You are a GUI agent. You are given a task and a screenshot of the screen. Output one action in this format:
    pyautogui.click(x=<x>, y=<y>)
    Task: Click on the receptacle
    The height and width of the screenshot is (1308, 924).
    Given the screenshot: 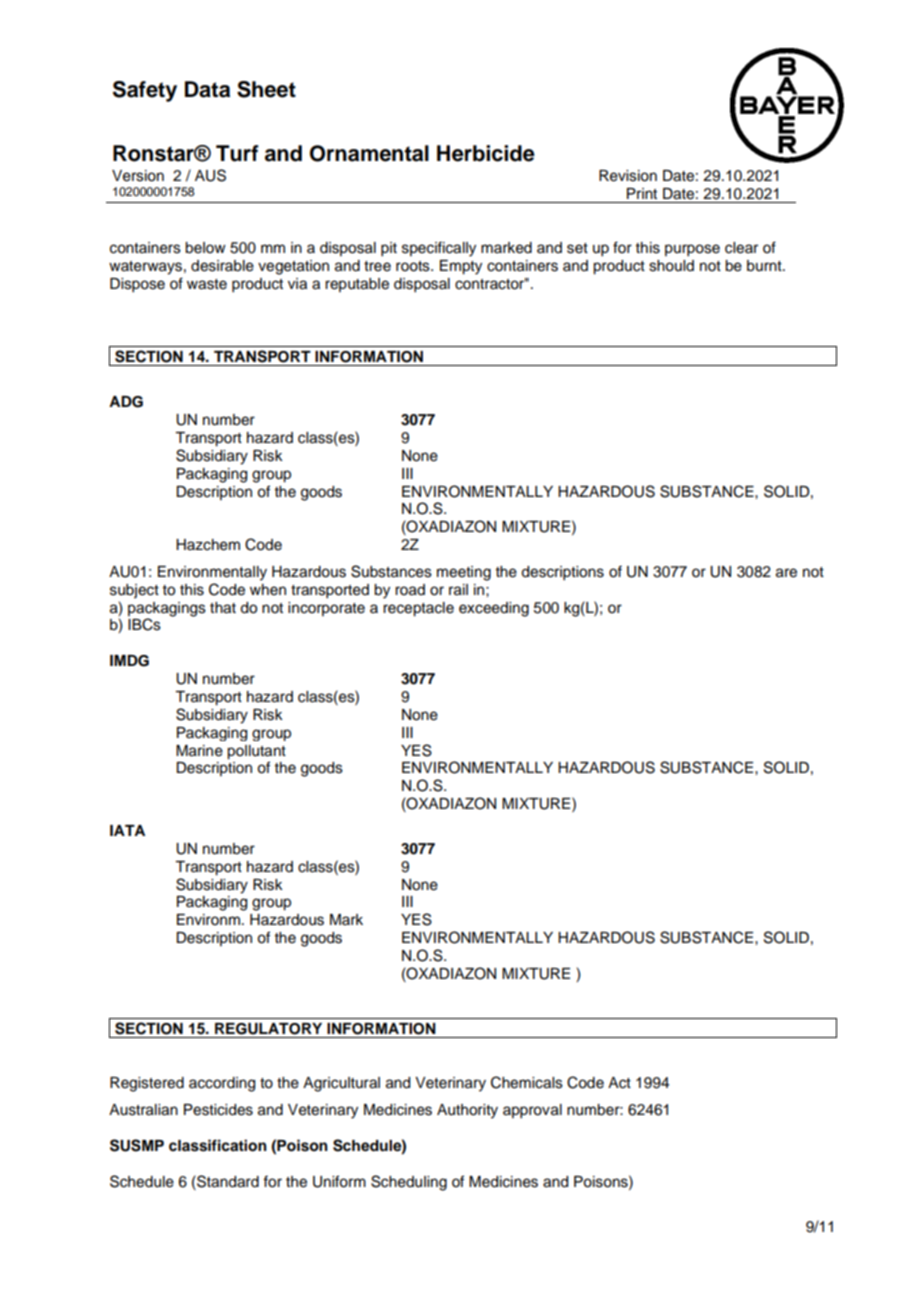 What is the action you would take?
    pyautogui.click(x=418, y=609)
